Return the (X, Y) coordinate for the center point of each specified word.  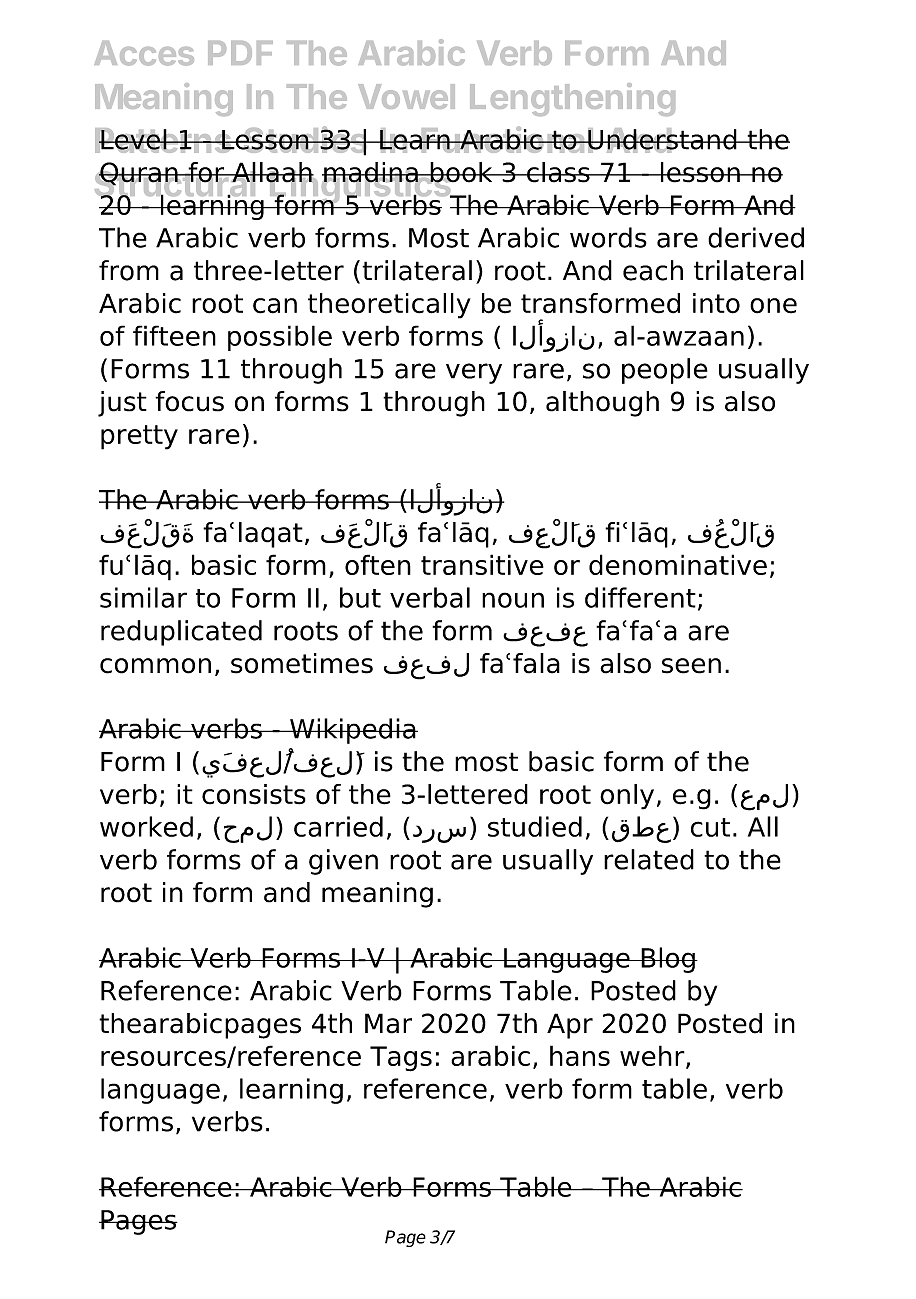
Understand (662, 140)
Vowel (406, 96)
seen (691, 666)
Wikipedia (353, 731)
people (665, 371)
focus (189, 401)
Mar (388, 1023)
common (155, 666)
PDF (240, 53)
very (474, 373)
